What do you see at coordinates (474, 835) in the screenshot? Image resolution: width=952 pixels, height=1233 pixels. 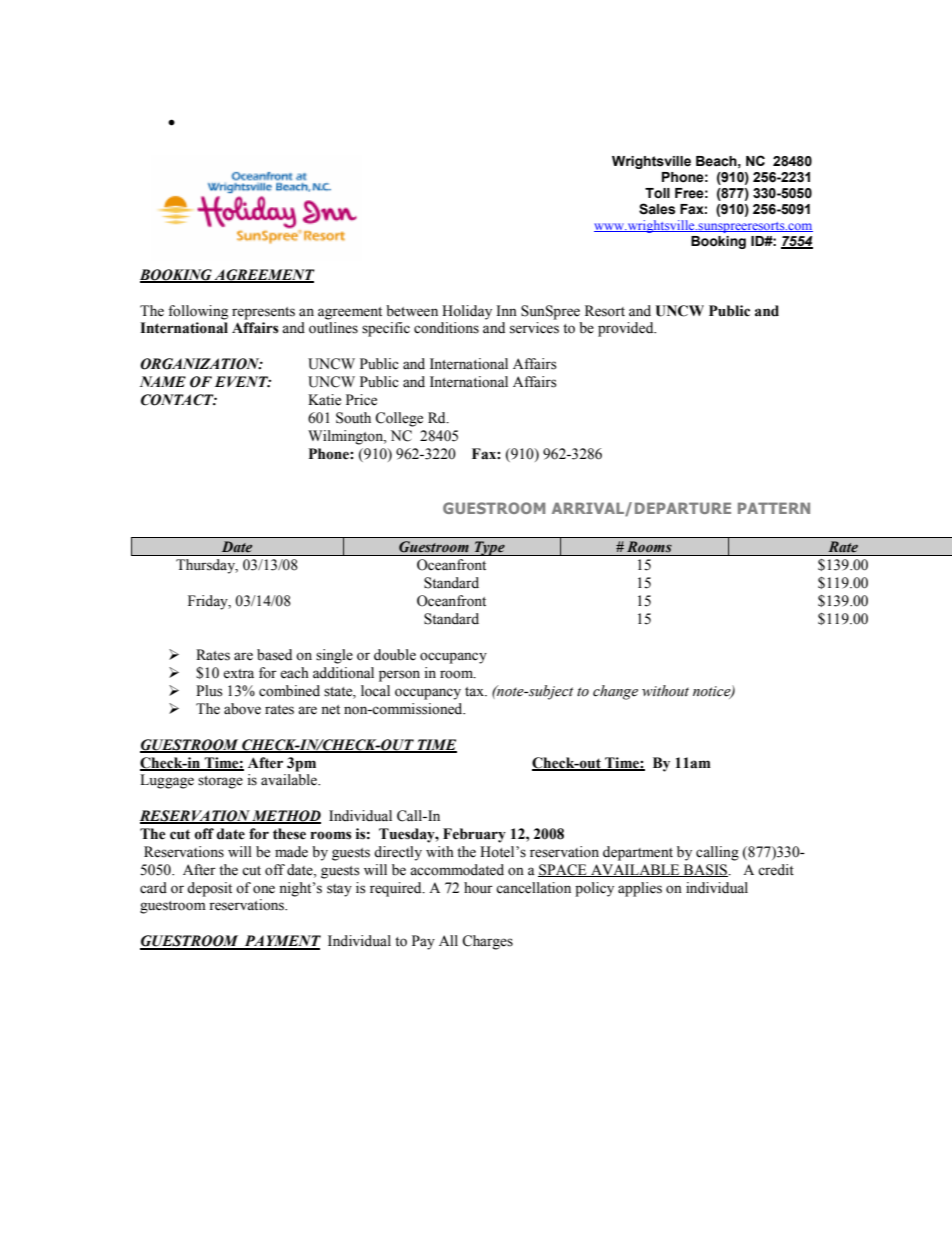 I see `February` at bounding box center [474, 835].
